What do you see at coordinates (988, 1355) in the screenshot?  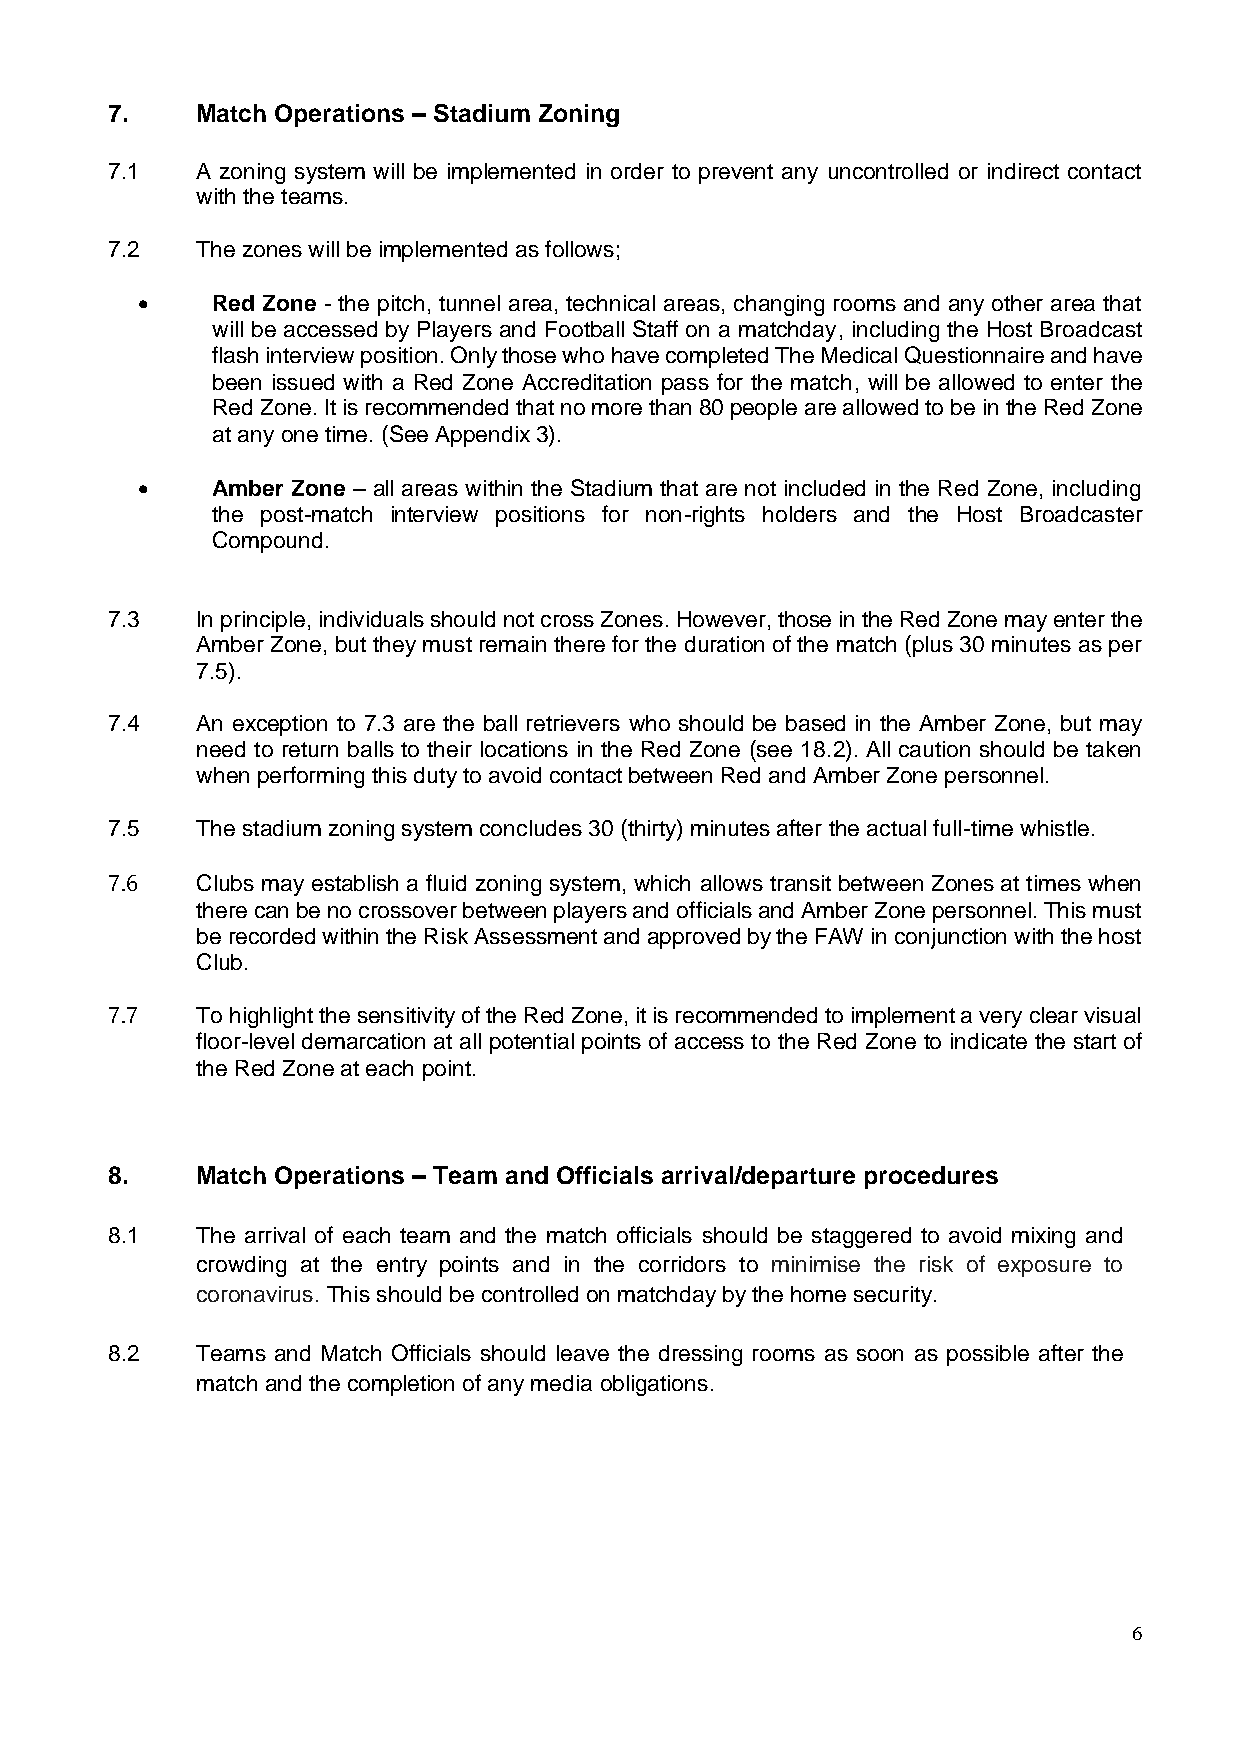 I see `possible` at bounding box center [988, 1355].
